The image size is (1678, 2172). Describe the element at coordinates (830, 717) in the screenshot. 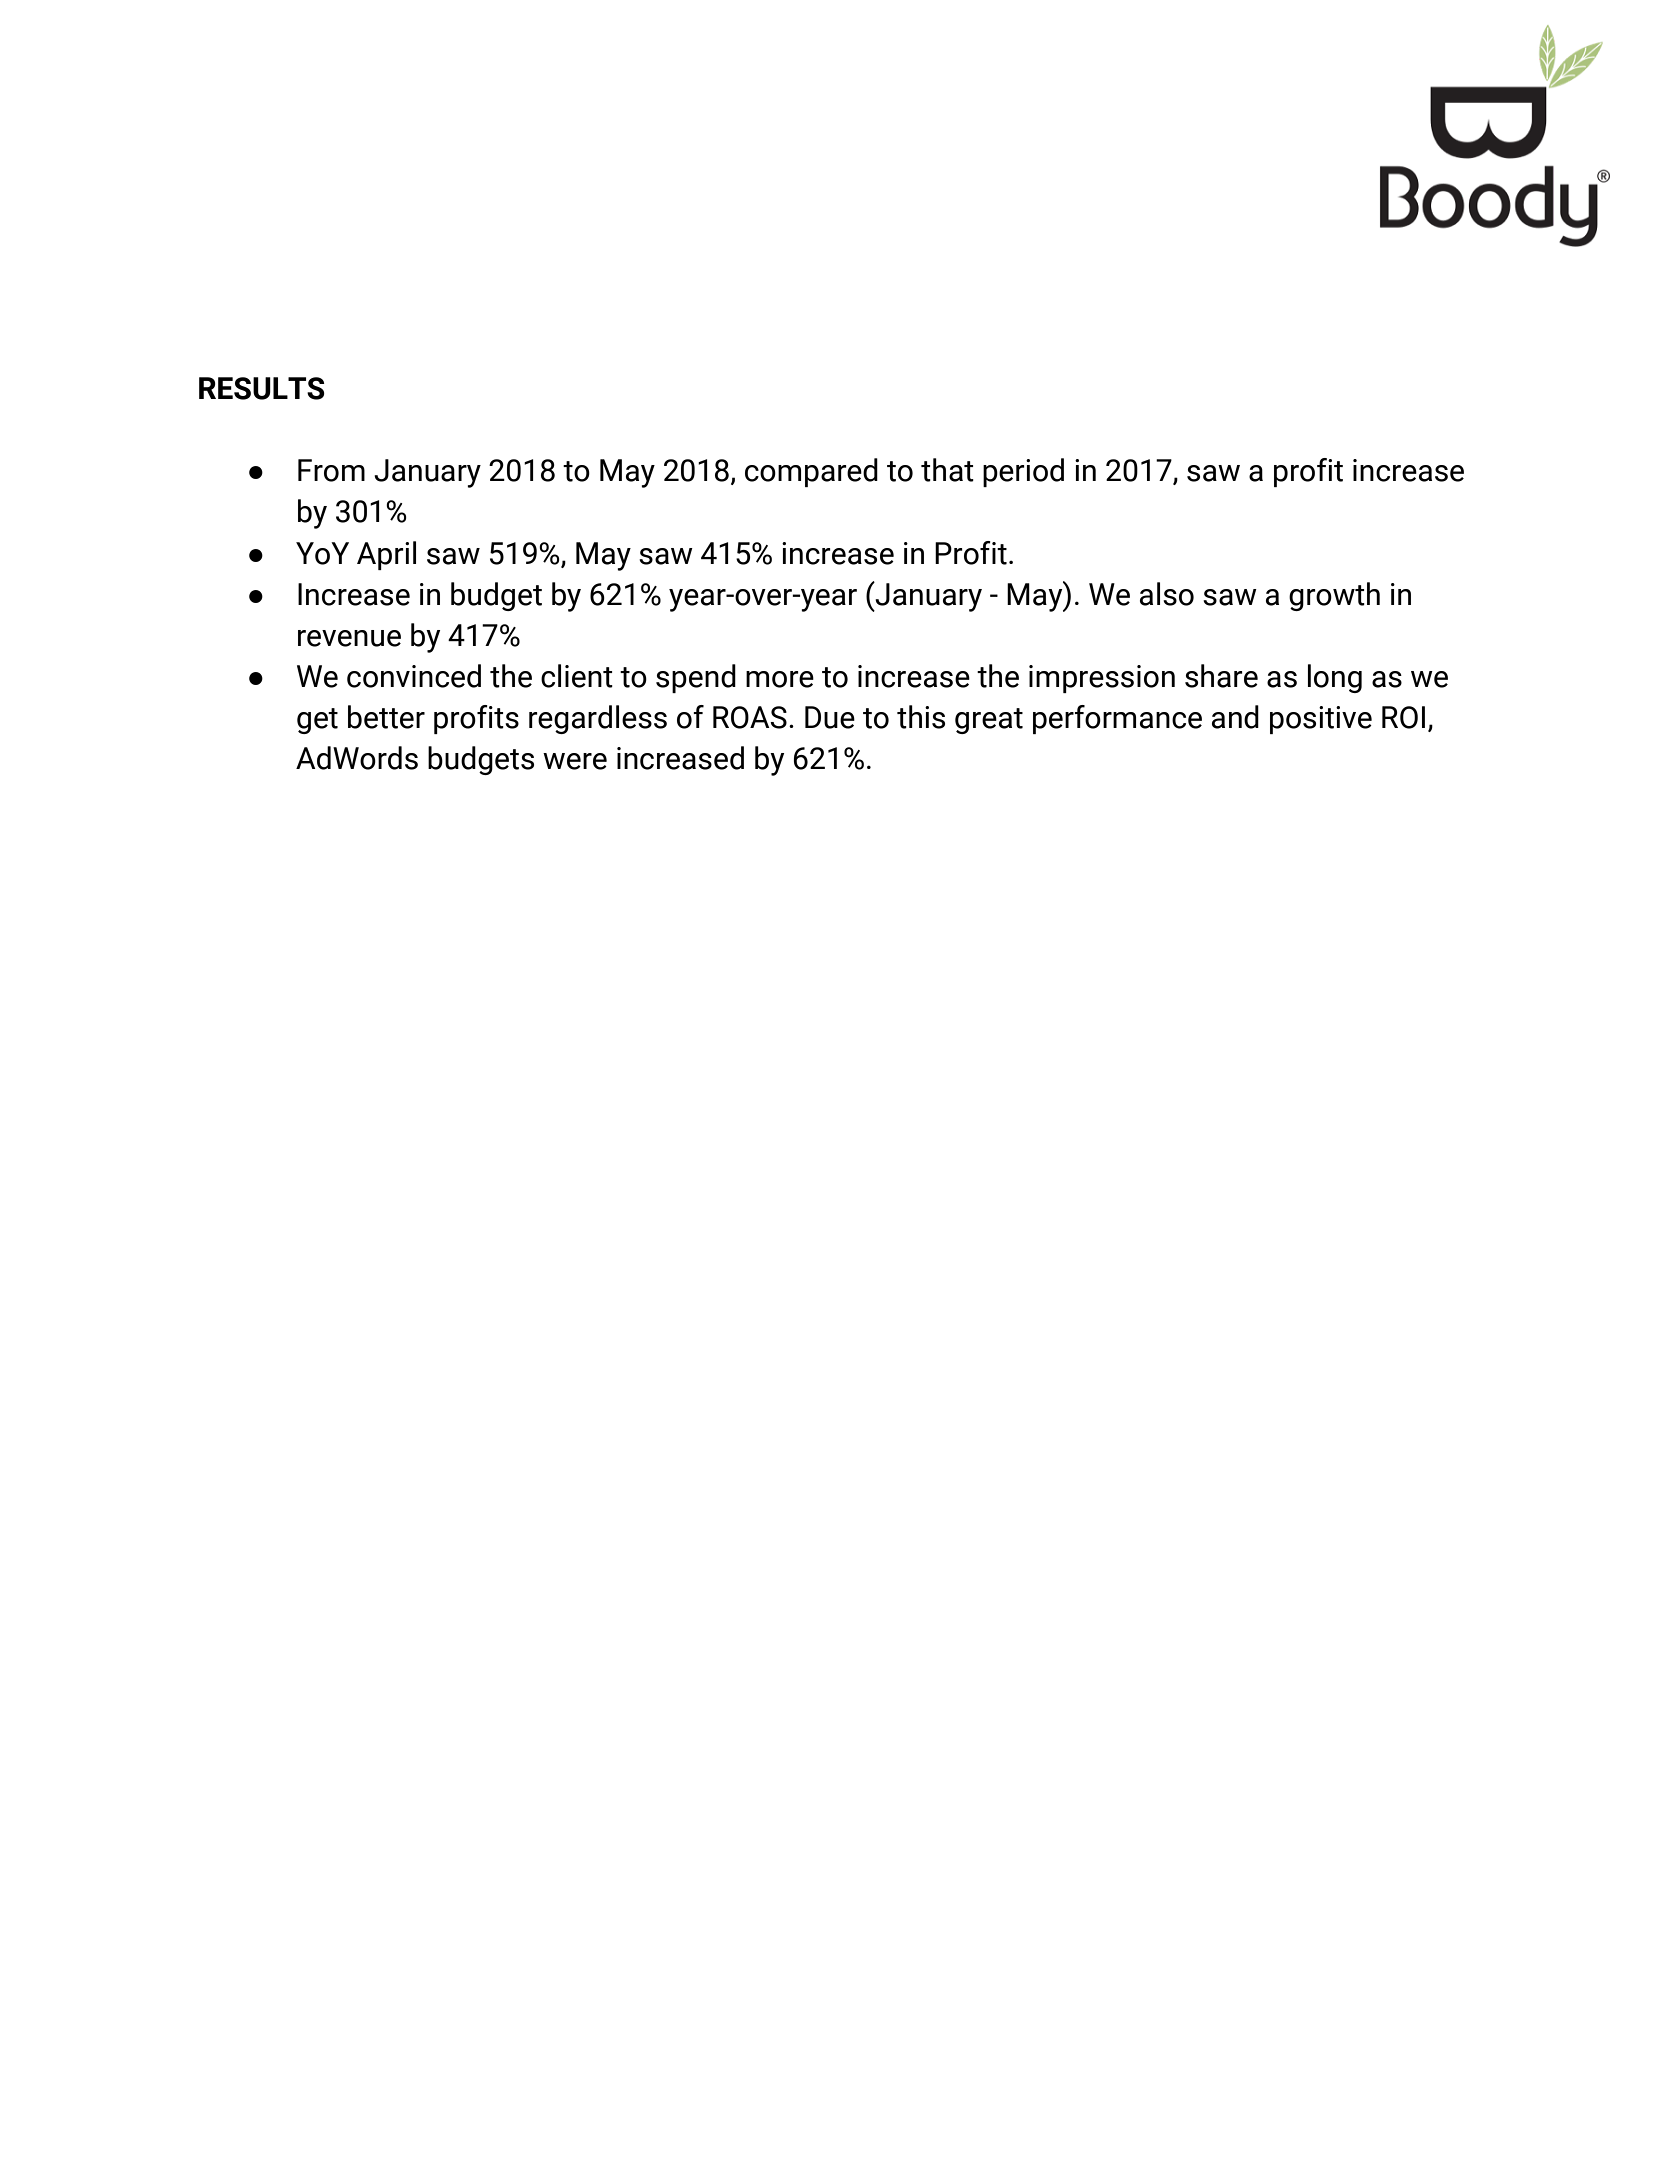

I see `Due` at that location.
